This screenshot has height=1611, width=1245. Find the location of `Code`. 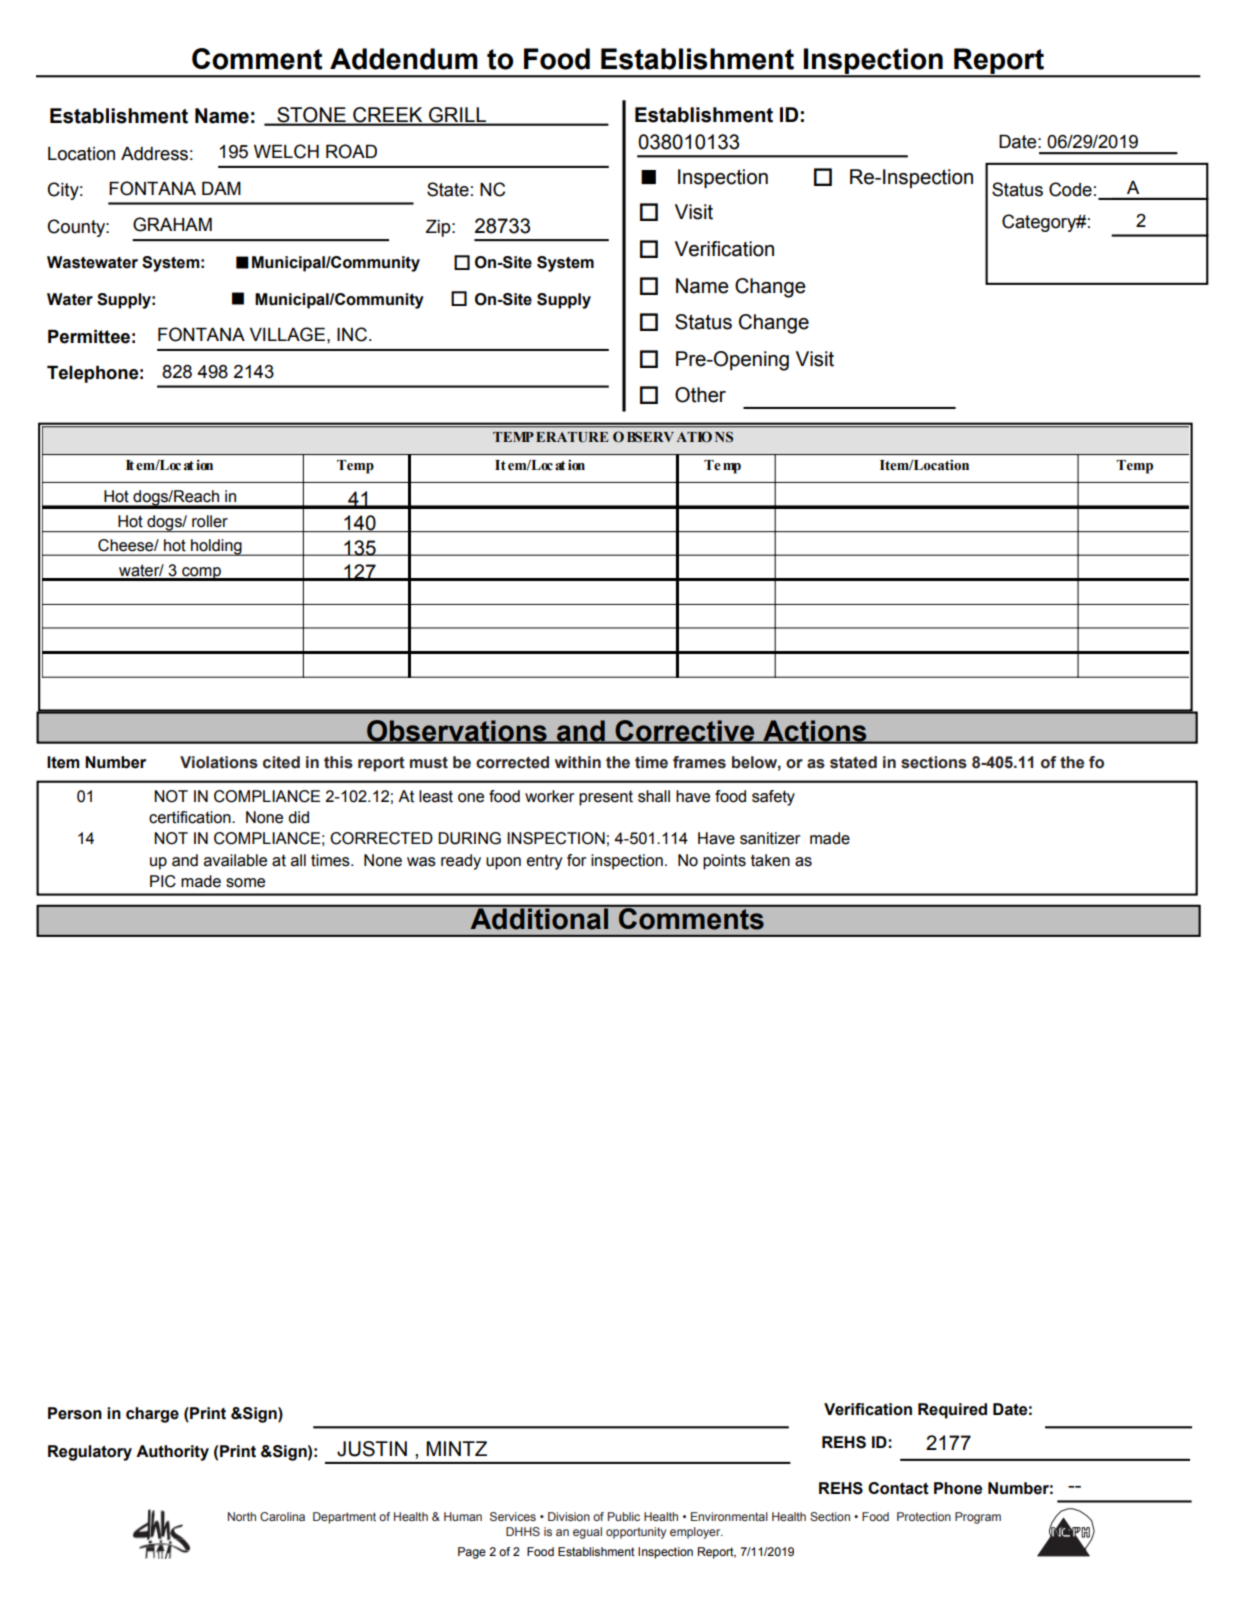

Code is located at coordinates (1070, 189).
